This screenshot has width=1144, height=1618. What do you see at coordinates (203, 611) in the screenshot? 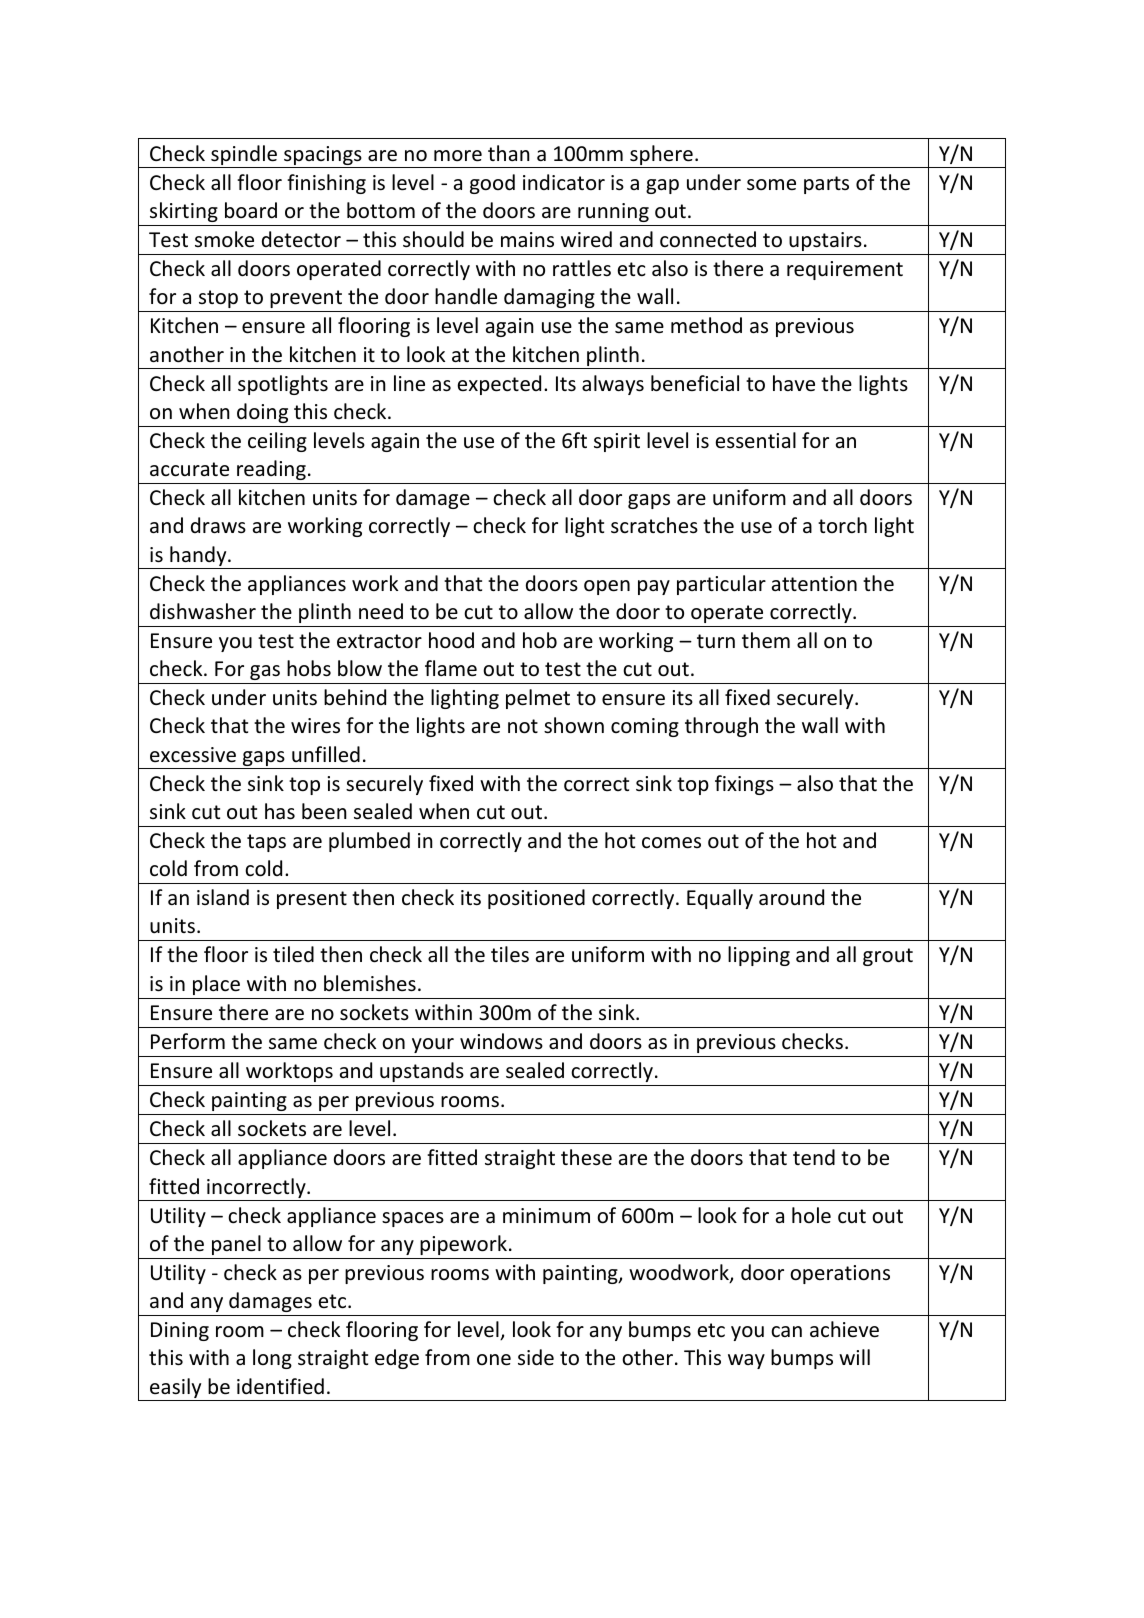
I see `dishwasher` at bounding box center [203, 611].
